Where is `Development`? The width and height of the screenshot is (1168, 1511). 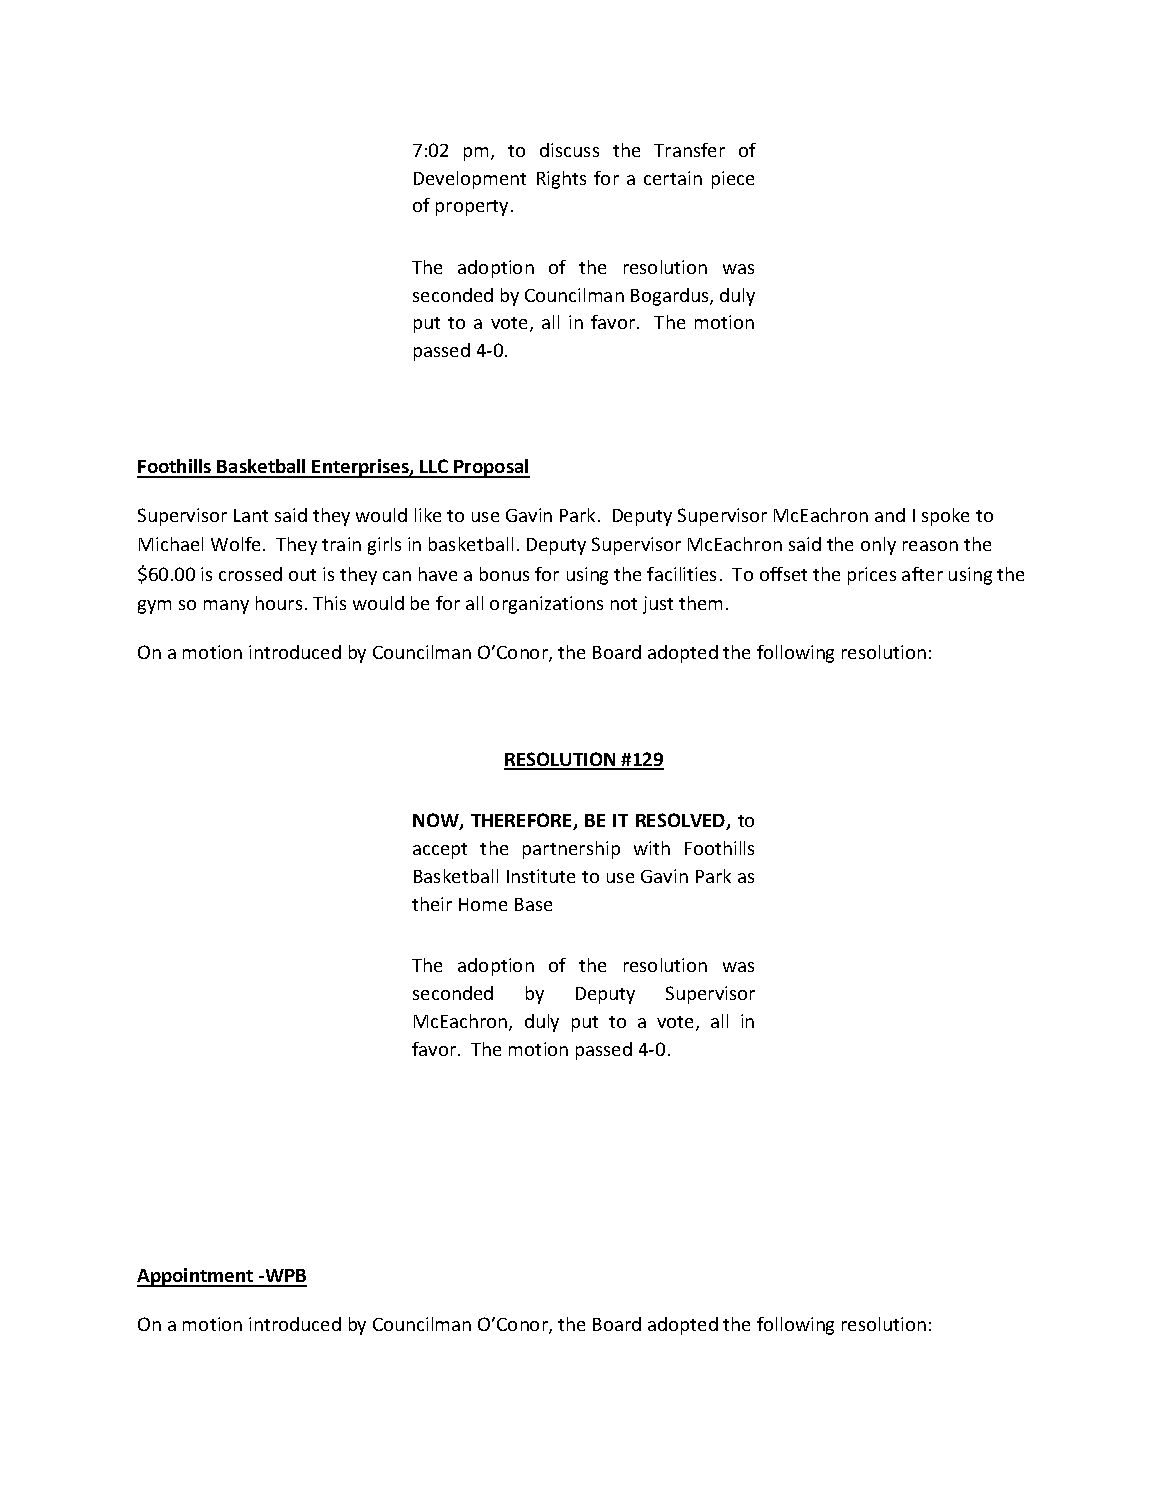 Development is located at coordinates (470, 180).
